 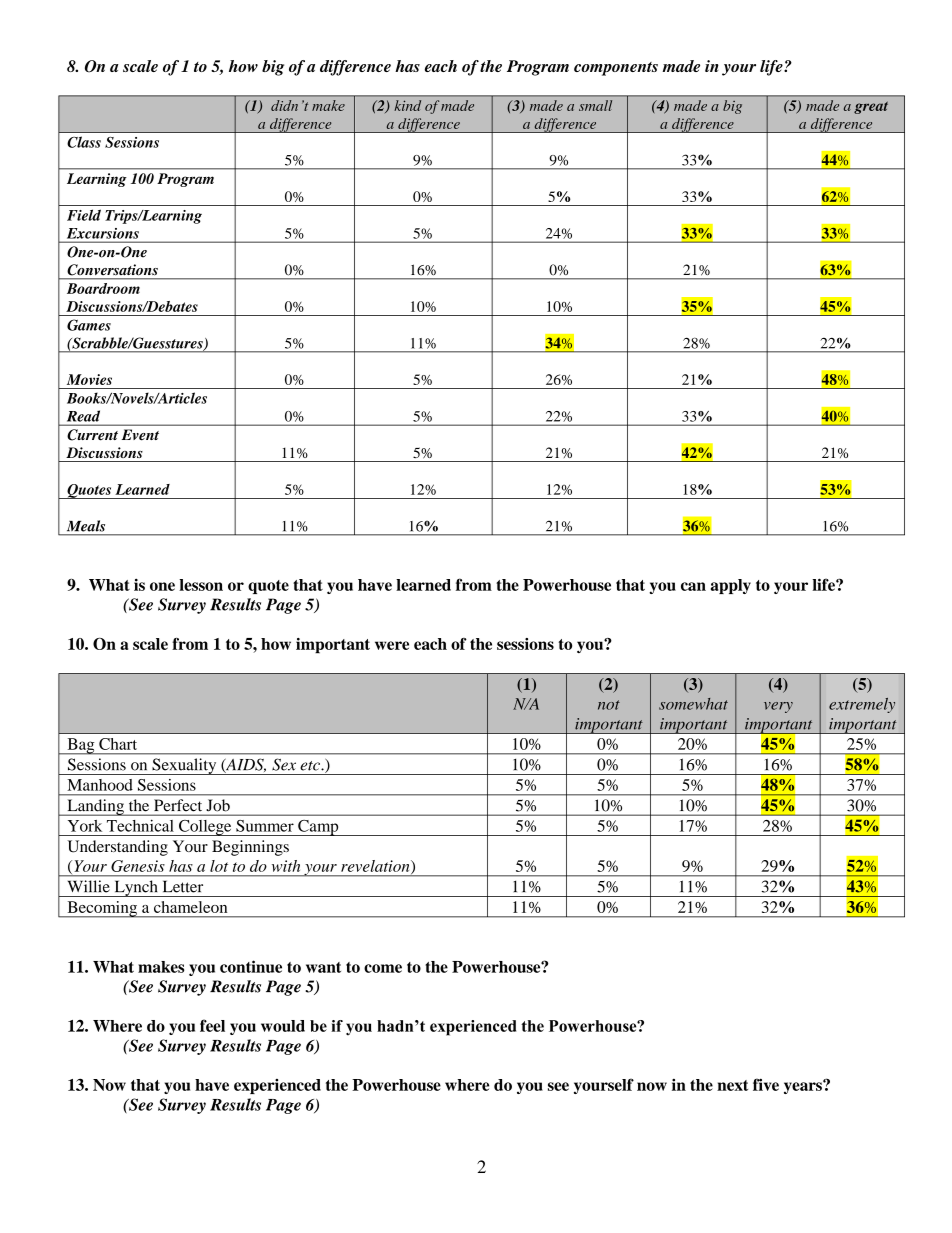 What do you see at coordinates (383, 968) in the screenshot?
I see `come` at bounding box center [383, 968].
